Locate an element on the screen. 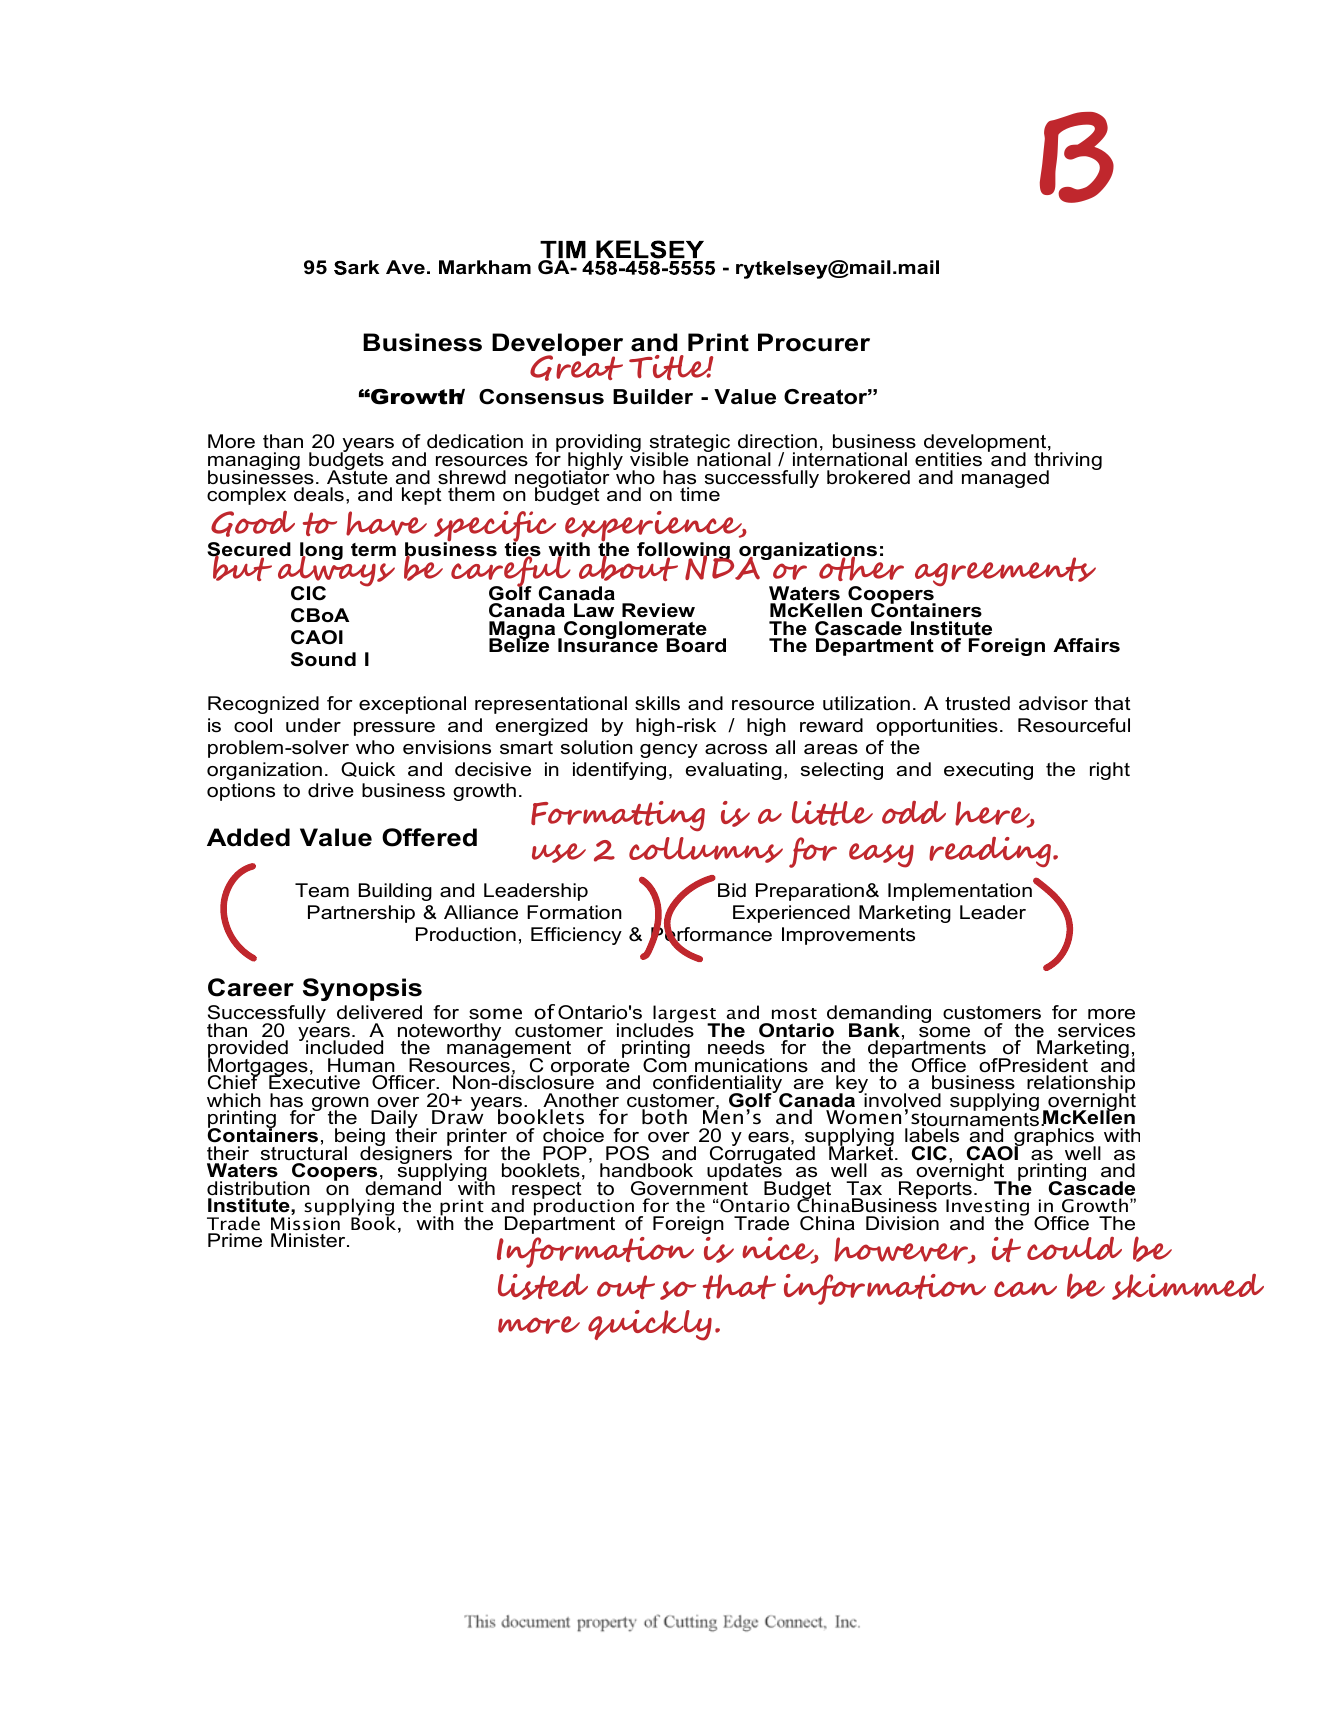 The width and height of the screenshot is (1327, 1717). drive is located at coordinates (331, 790).
